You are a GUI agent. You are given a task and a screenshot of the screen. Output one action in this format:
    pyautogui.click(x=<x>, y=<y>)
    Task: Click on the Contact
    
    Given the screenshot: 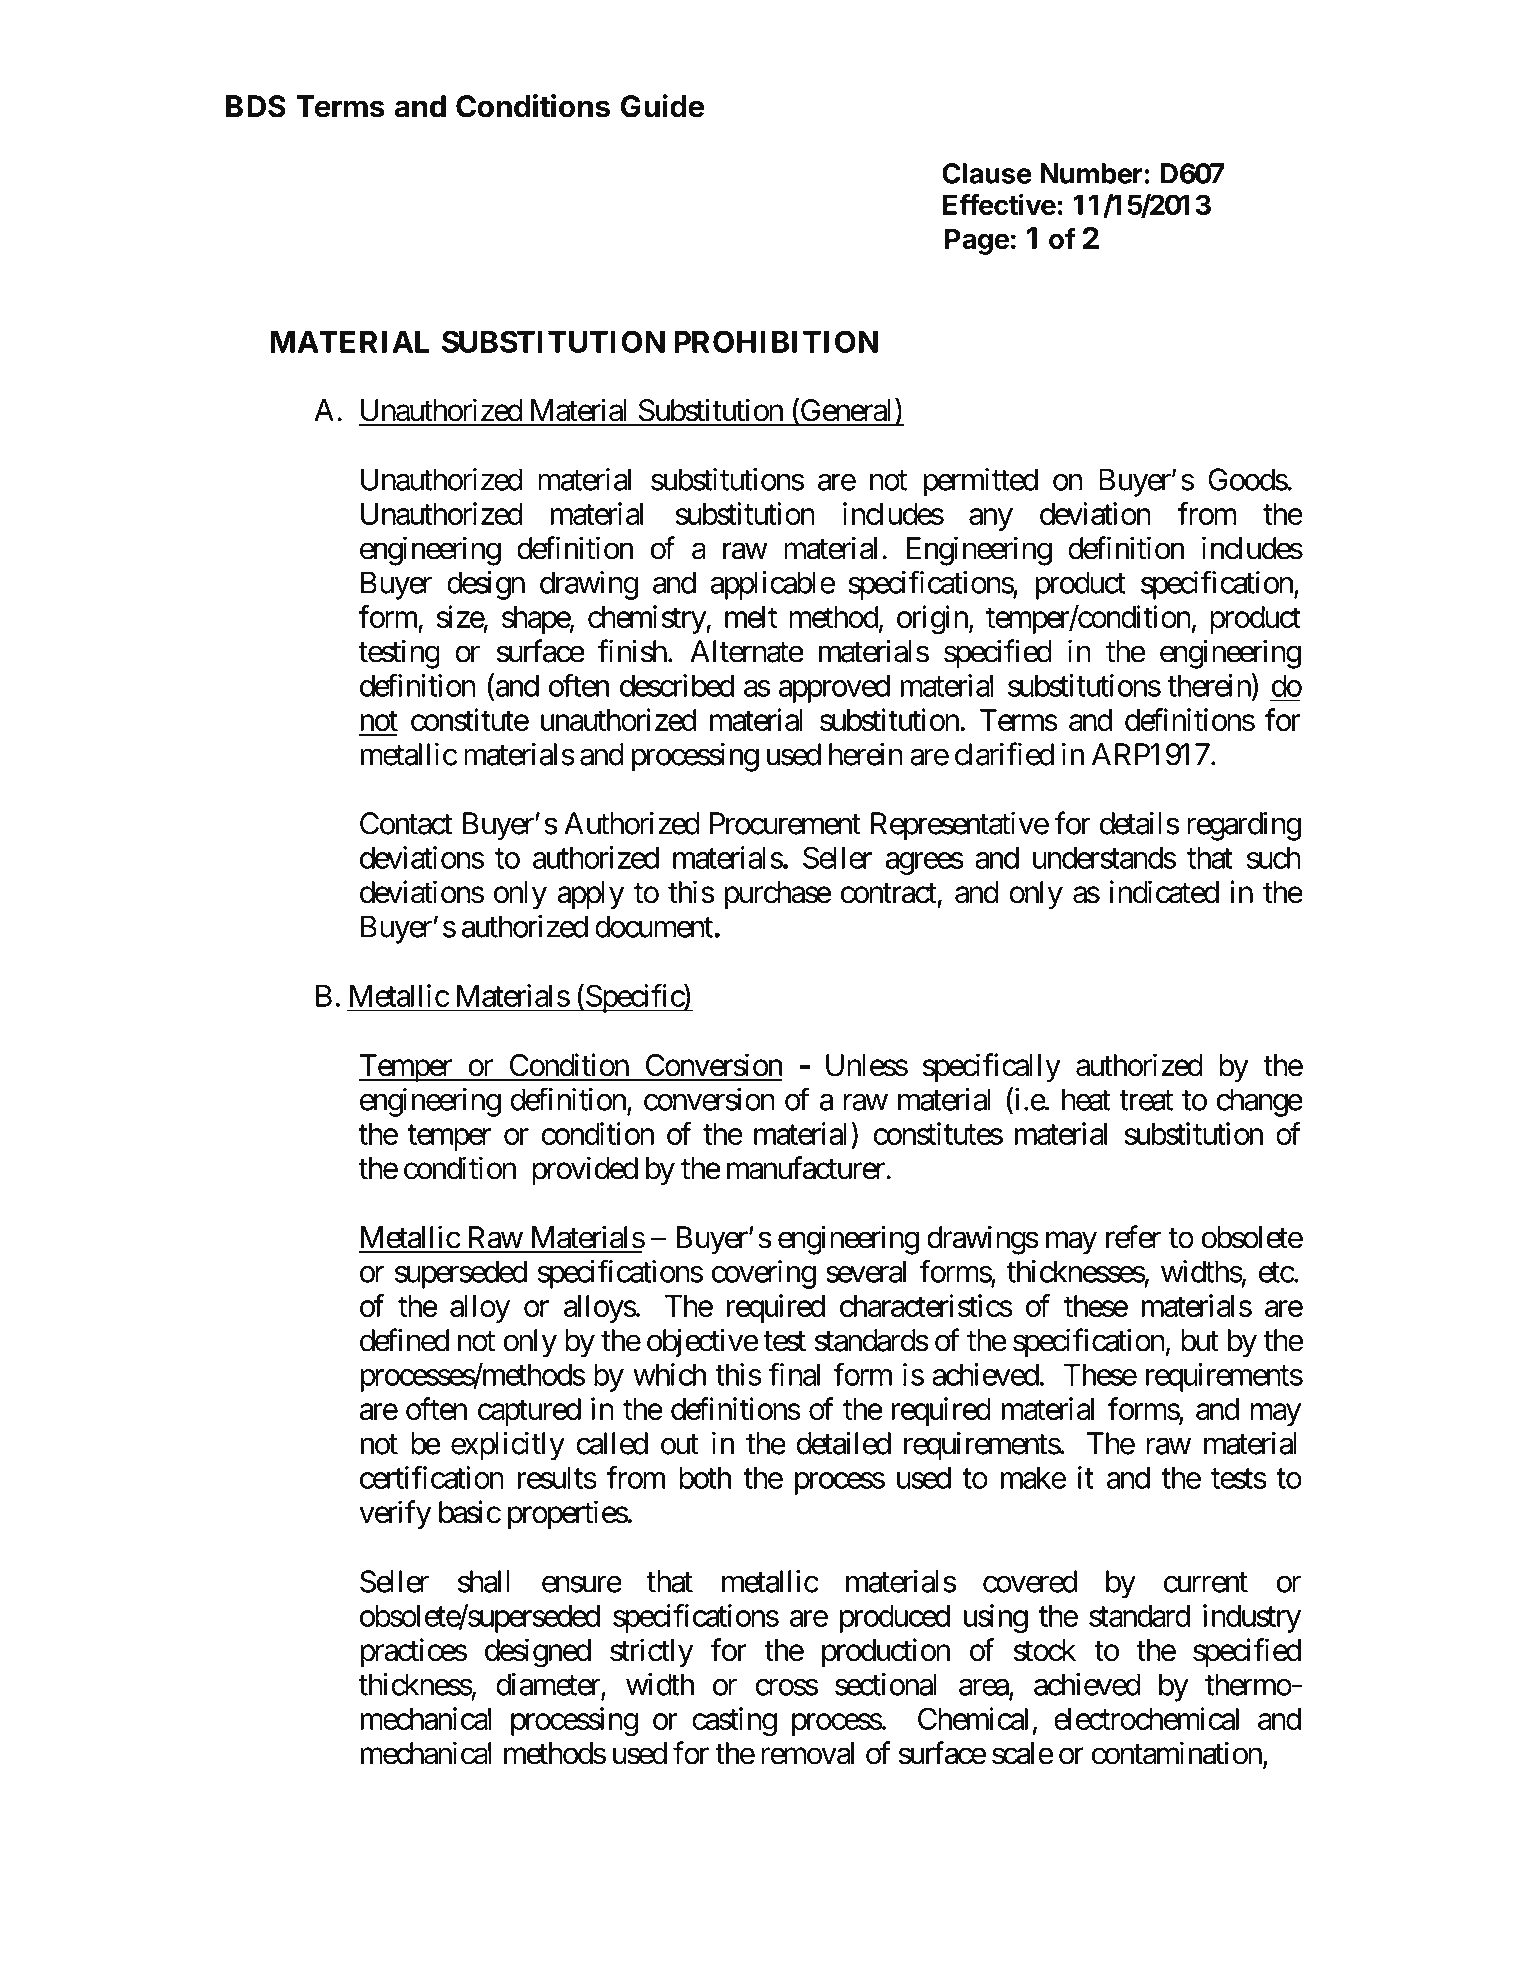 What is the action you would take?
    pyautogui.click(x=406, y=823)
